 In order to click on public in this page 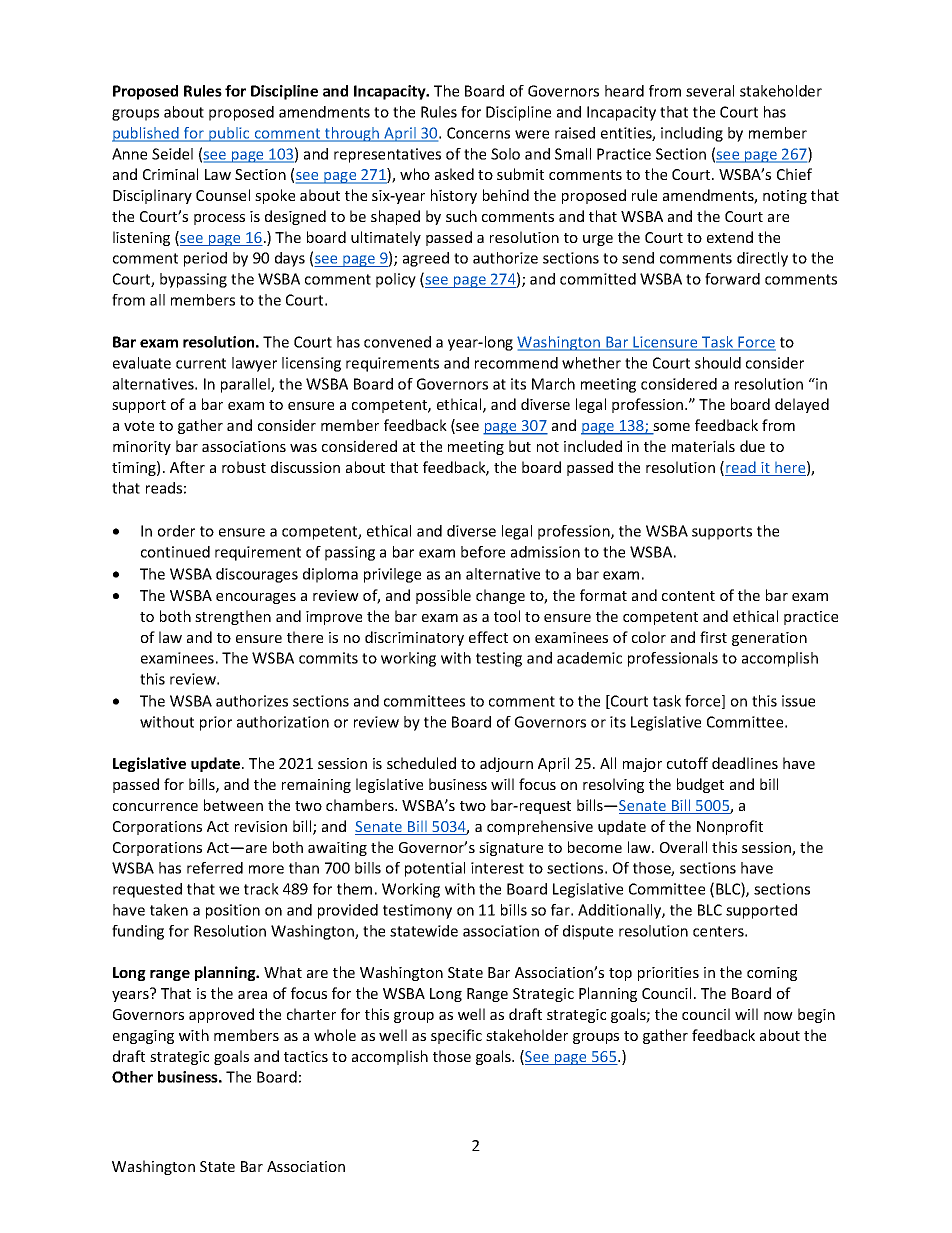, I will do `click(229, 134)`.
